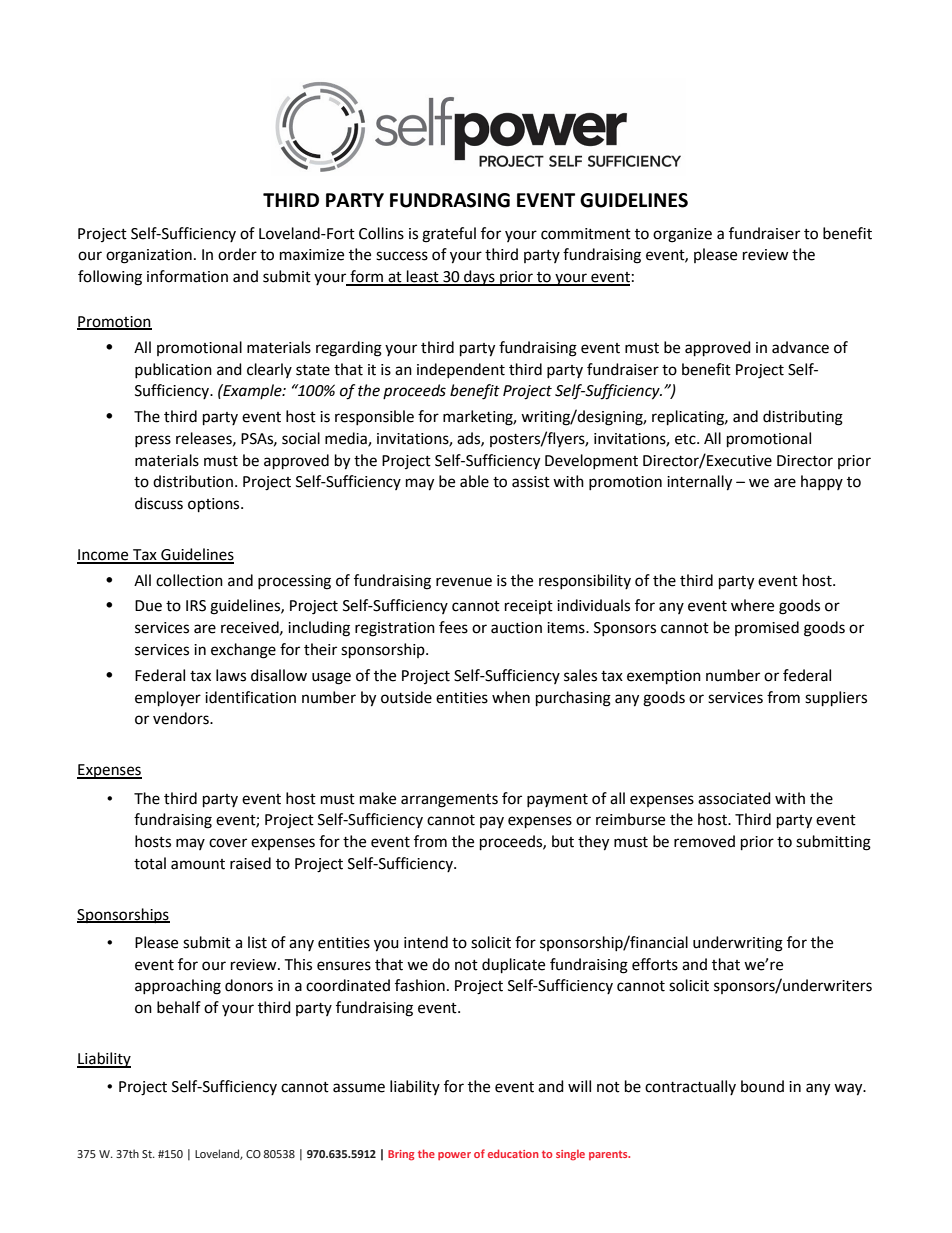  Describe the element at coordinates (359, 1088) in the document. I see `assume` at that location.
